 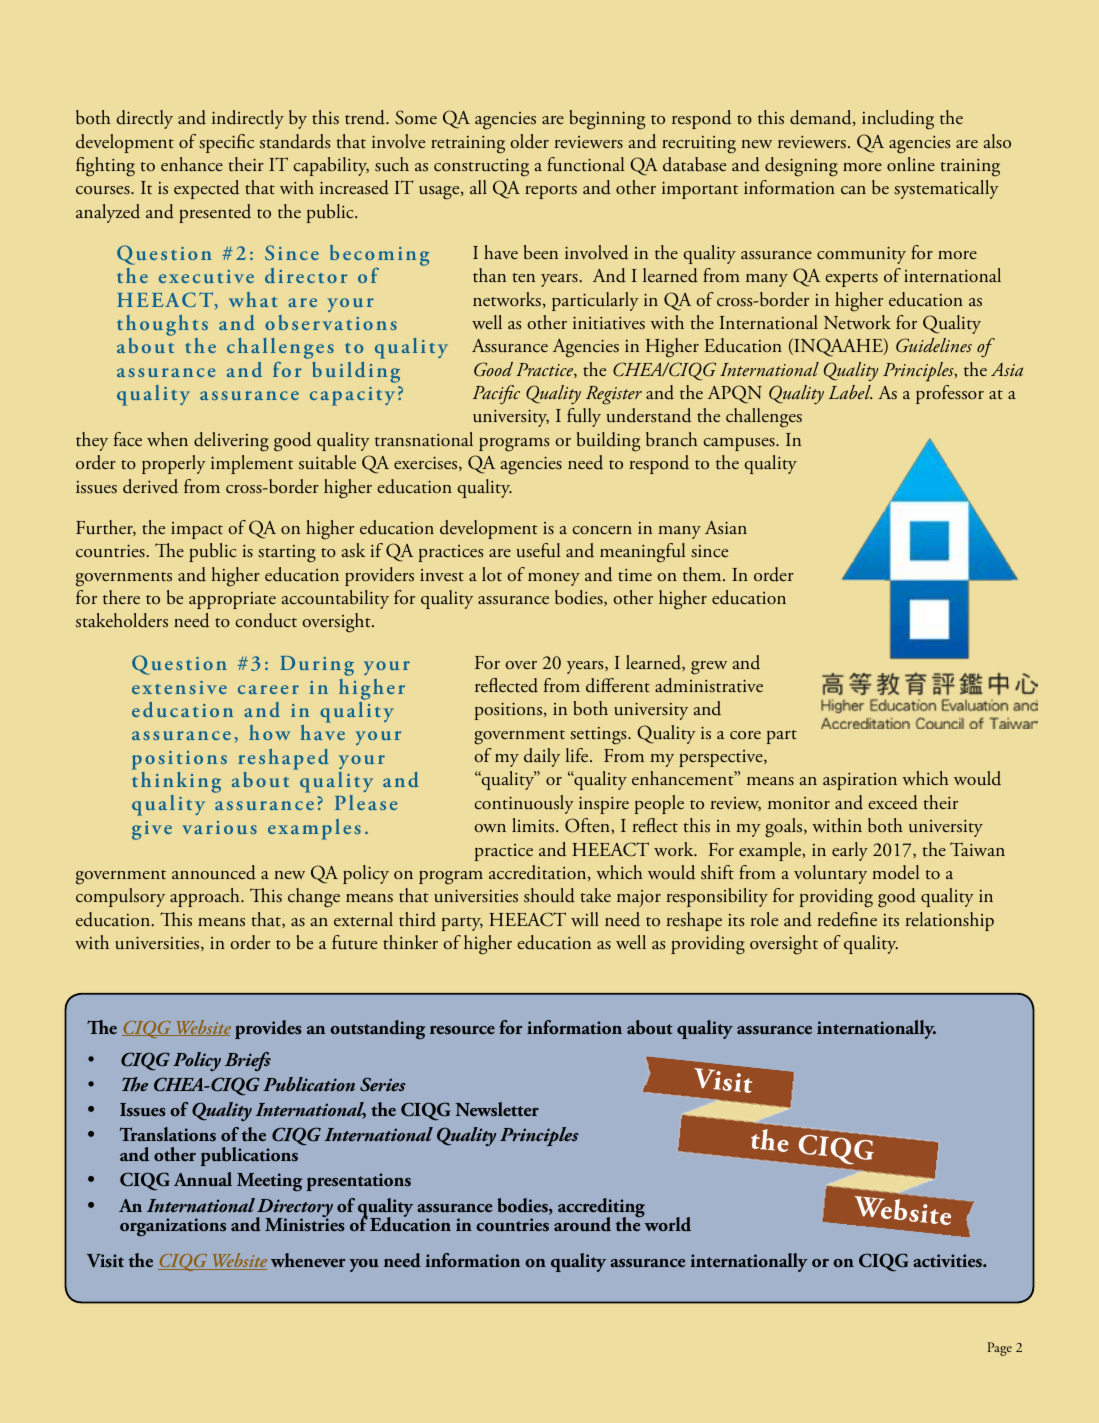 What do you see at coordinates (176, 784) in the image?
I see `thinking` at bounding box center [176, 784].
